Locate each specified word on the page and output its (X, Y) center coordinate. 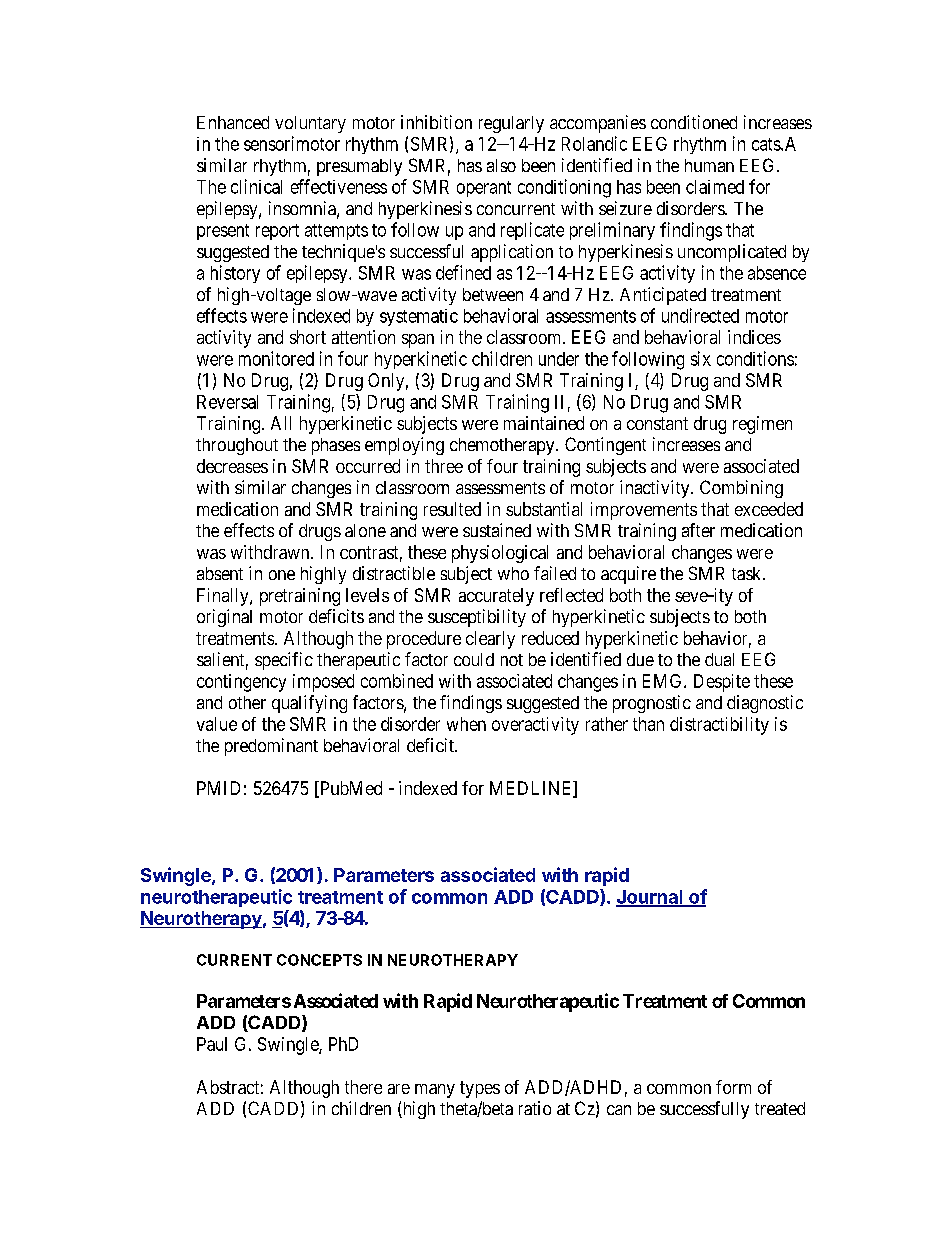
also (501, 165)
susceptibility (477, 618)
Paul (212, 1044)
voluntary (310, 124)
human (709, 165)
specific (284, 661)
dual (719, 659)
